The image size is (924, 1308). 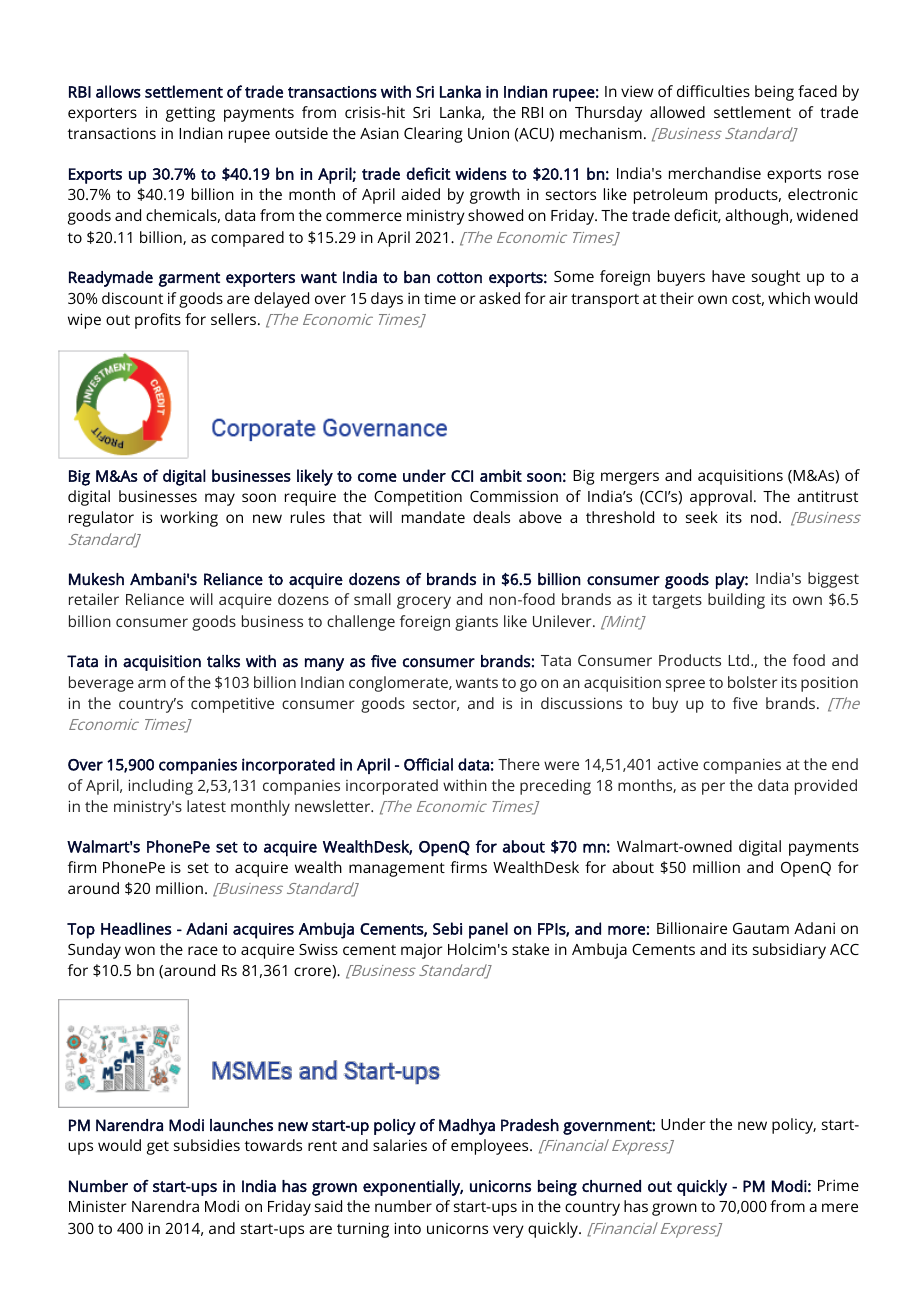 I want to click on getting, so click(x=190, y=114).
